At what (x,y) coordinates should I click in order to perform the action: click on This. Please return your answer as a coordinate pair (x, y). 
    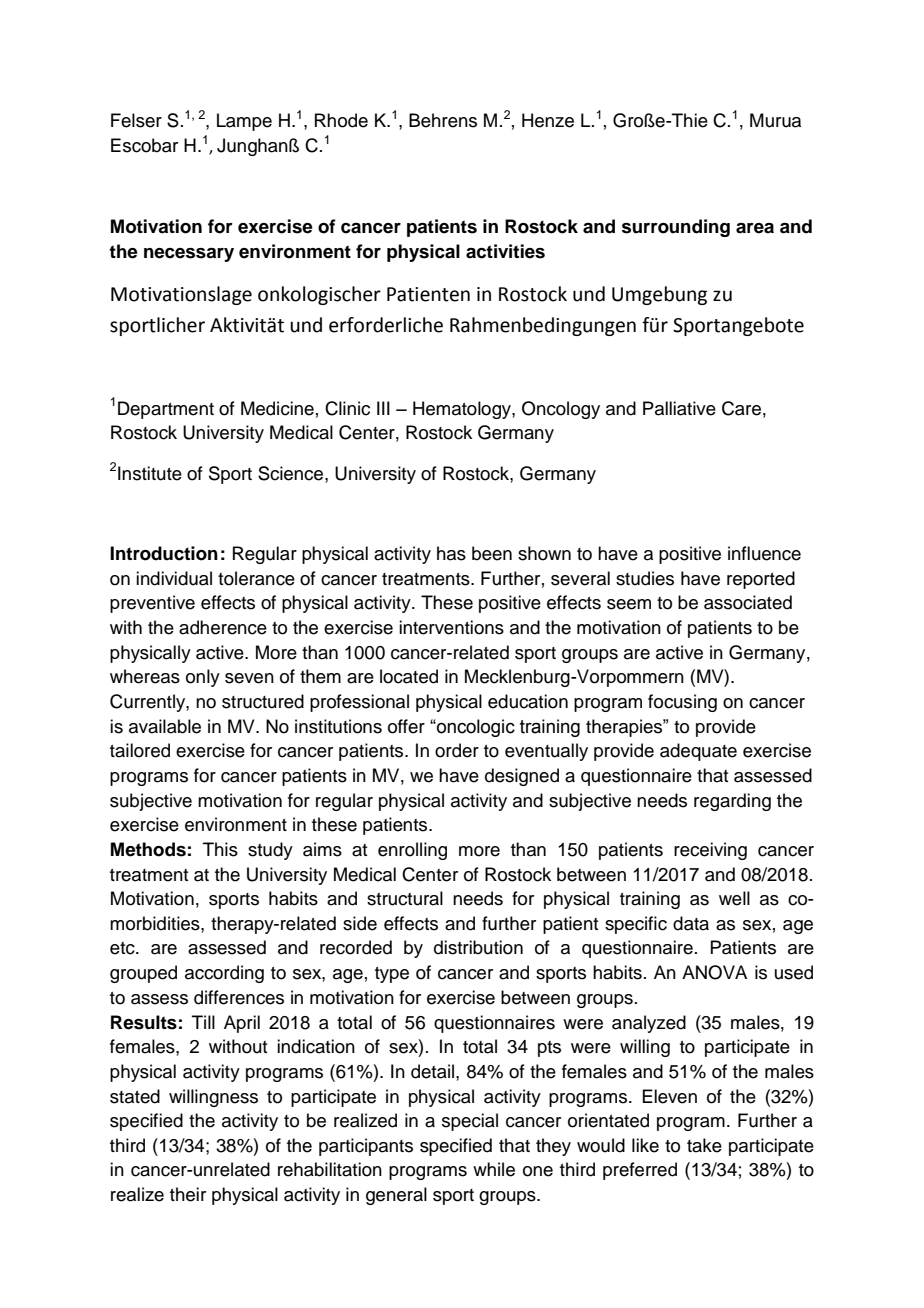
    Looking at the image, I should click on (220, 849).
